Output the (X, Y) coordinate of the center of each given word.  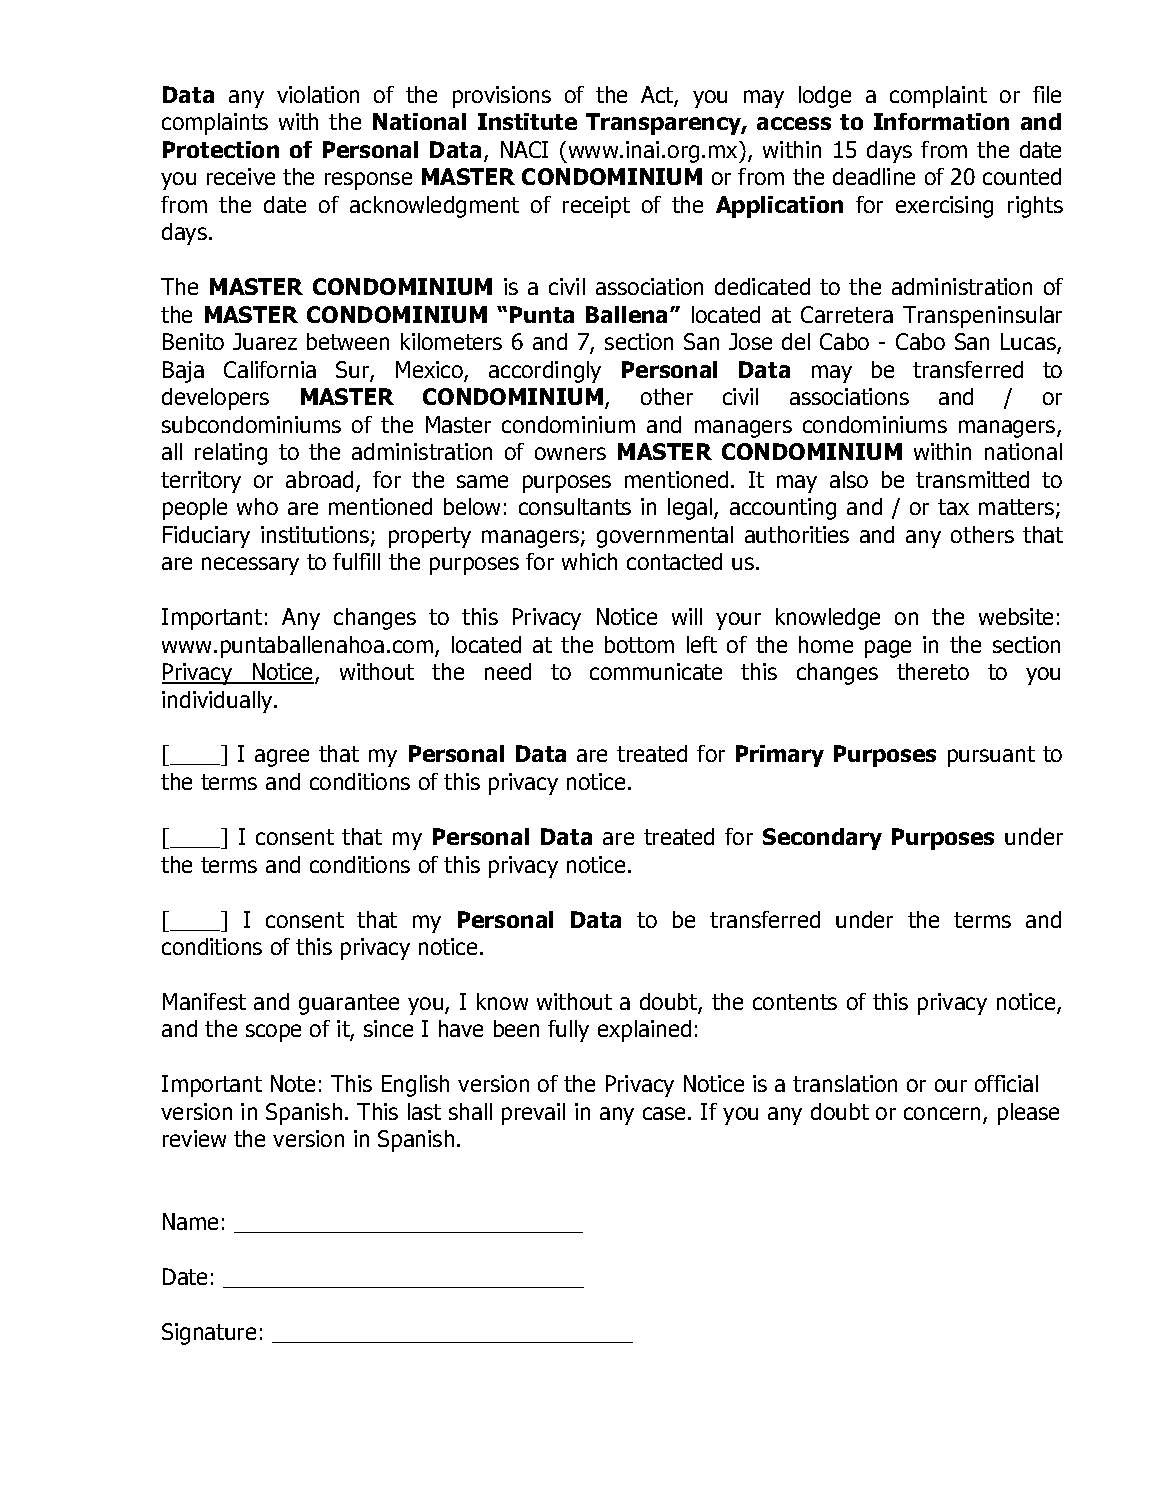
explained (644, 1031)
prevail (533, 1114)
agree (282, 758)
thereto (933, 671)
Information (941, 121)
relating (231, 454)
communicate (656, 671)
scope (273, 1033)
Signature (209, 1334)
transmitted (972, 479)
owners (570, 453)
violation (318, 94)
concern (942, 1113)
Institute (527, 121)
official (1006, 1083)
